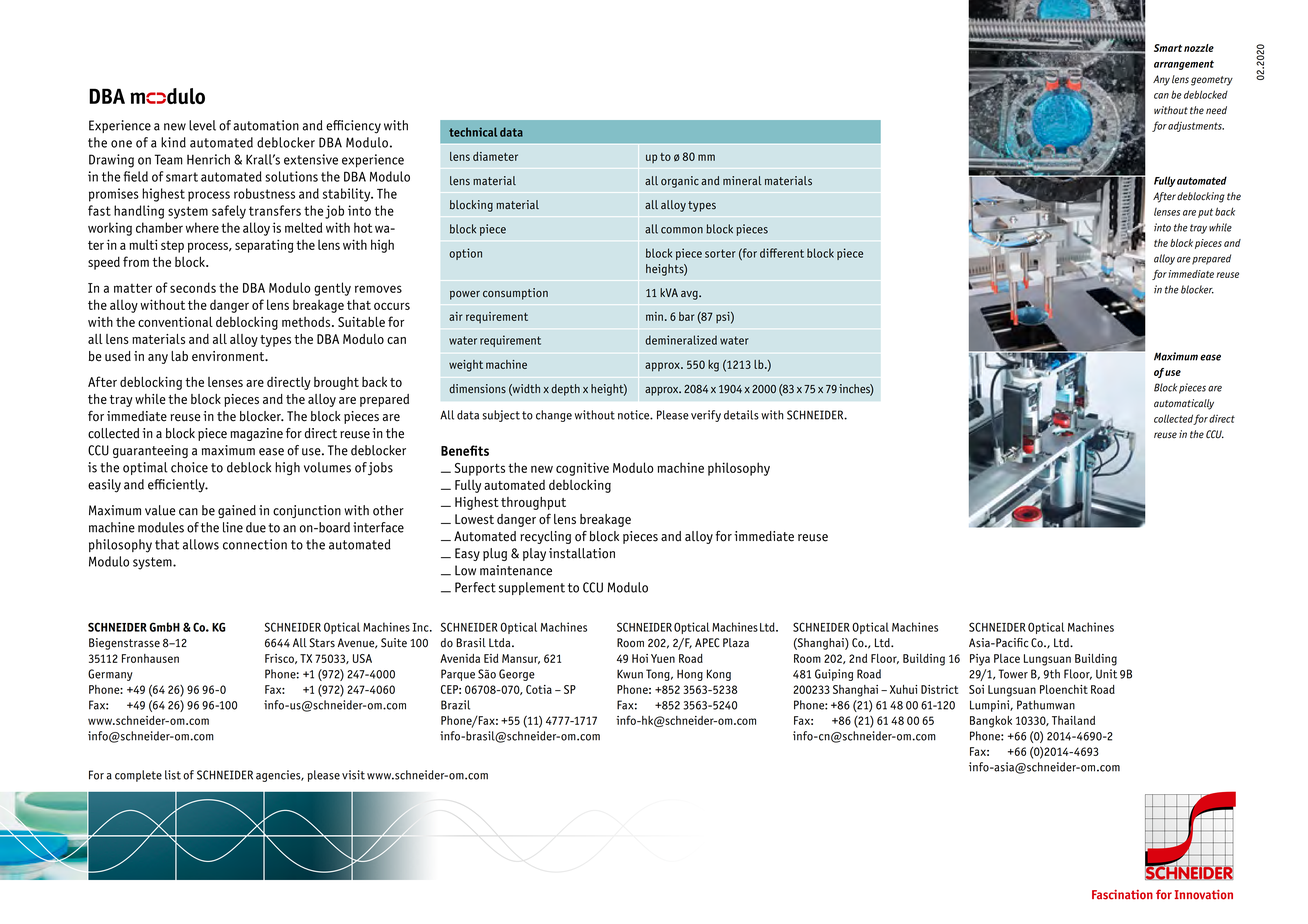 Image resolution: width=1308 pixels, height=924 pixels. Describe the element at coordinates (582, 553) in the image. I see `installation` at that location.
